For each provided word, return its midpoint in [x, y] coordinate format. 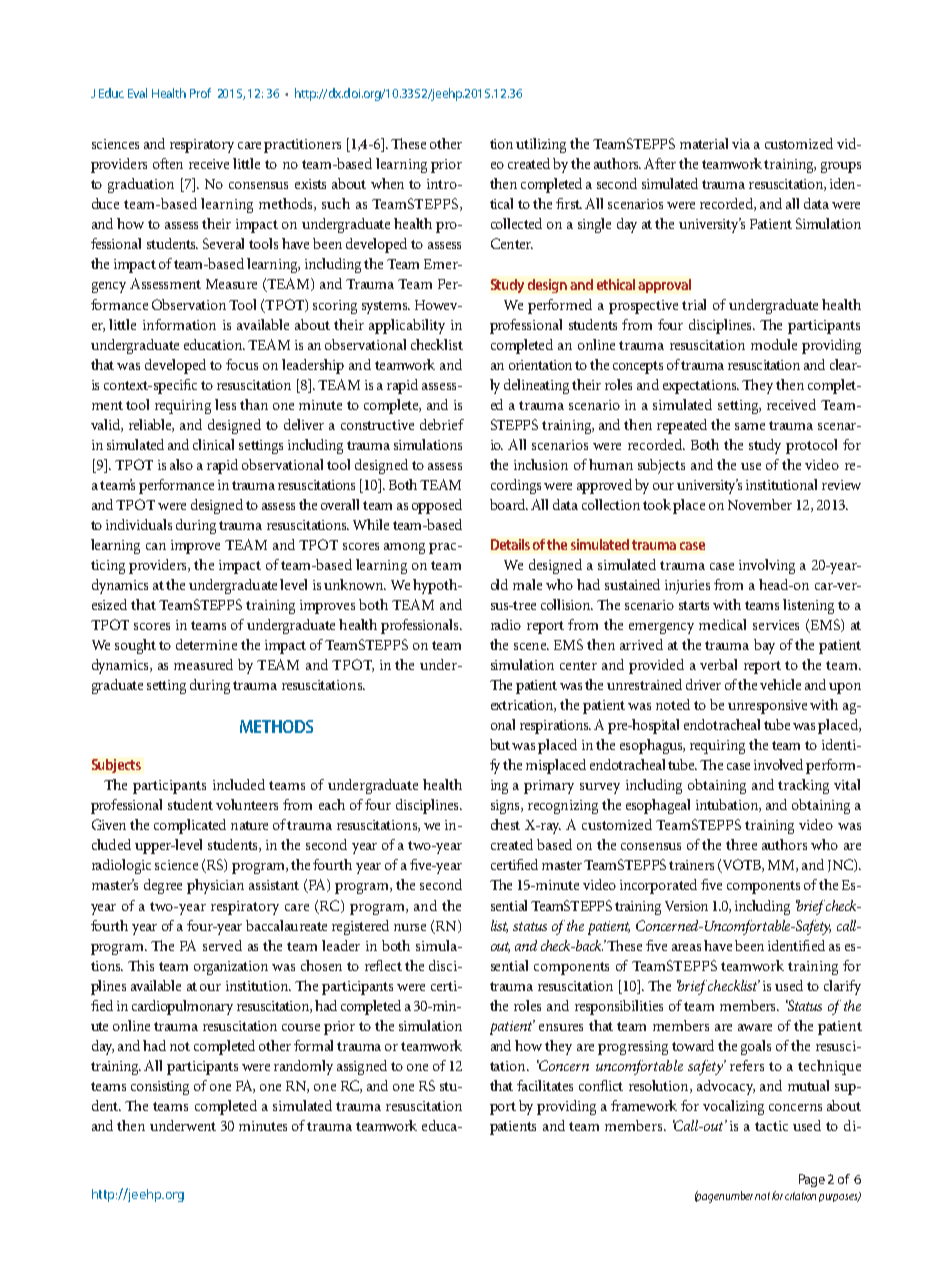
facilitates [545, 1085]
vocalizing [733, 1107]
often [168, 163]
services [776, 625]
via [741, 144]
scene [531, 646]
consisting [160, 1088]
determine [206, 644]
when [387, 183]
